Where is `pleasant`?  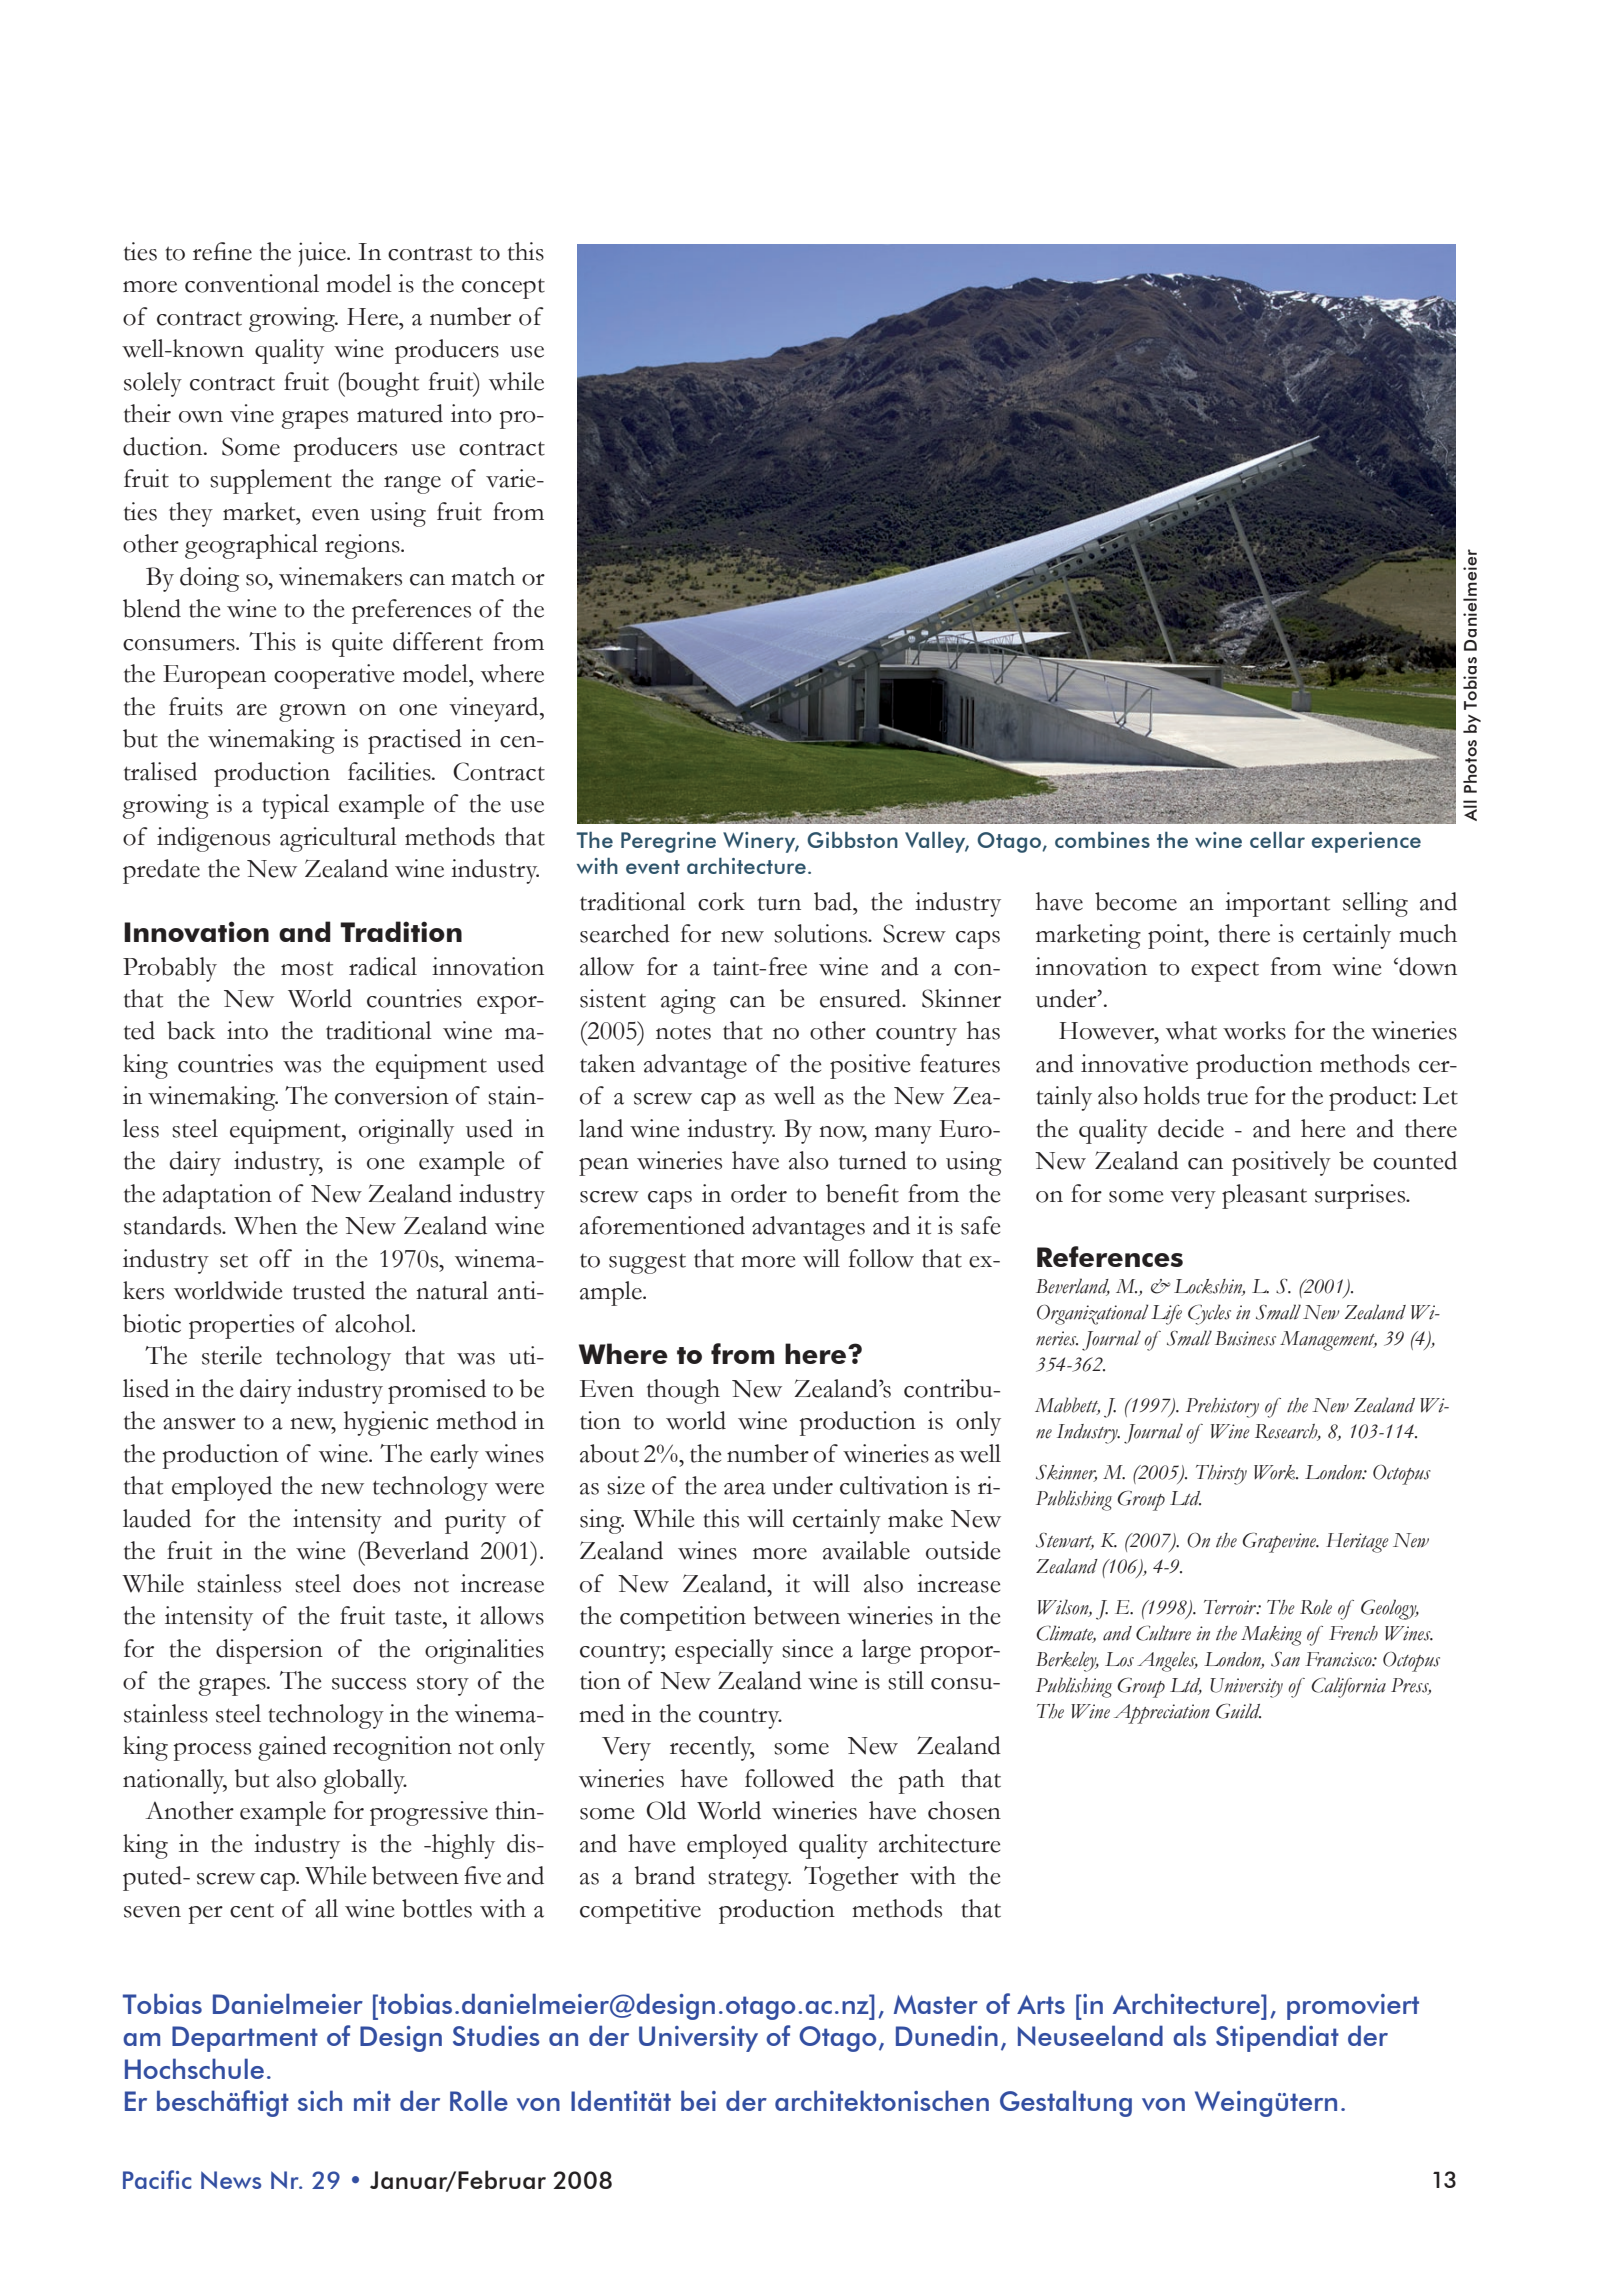 pleasant is located at coordinates (1264, 1196).
